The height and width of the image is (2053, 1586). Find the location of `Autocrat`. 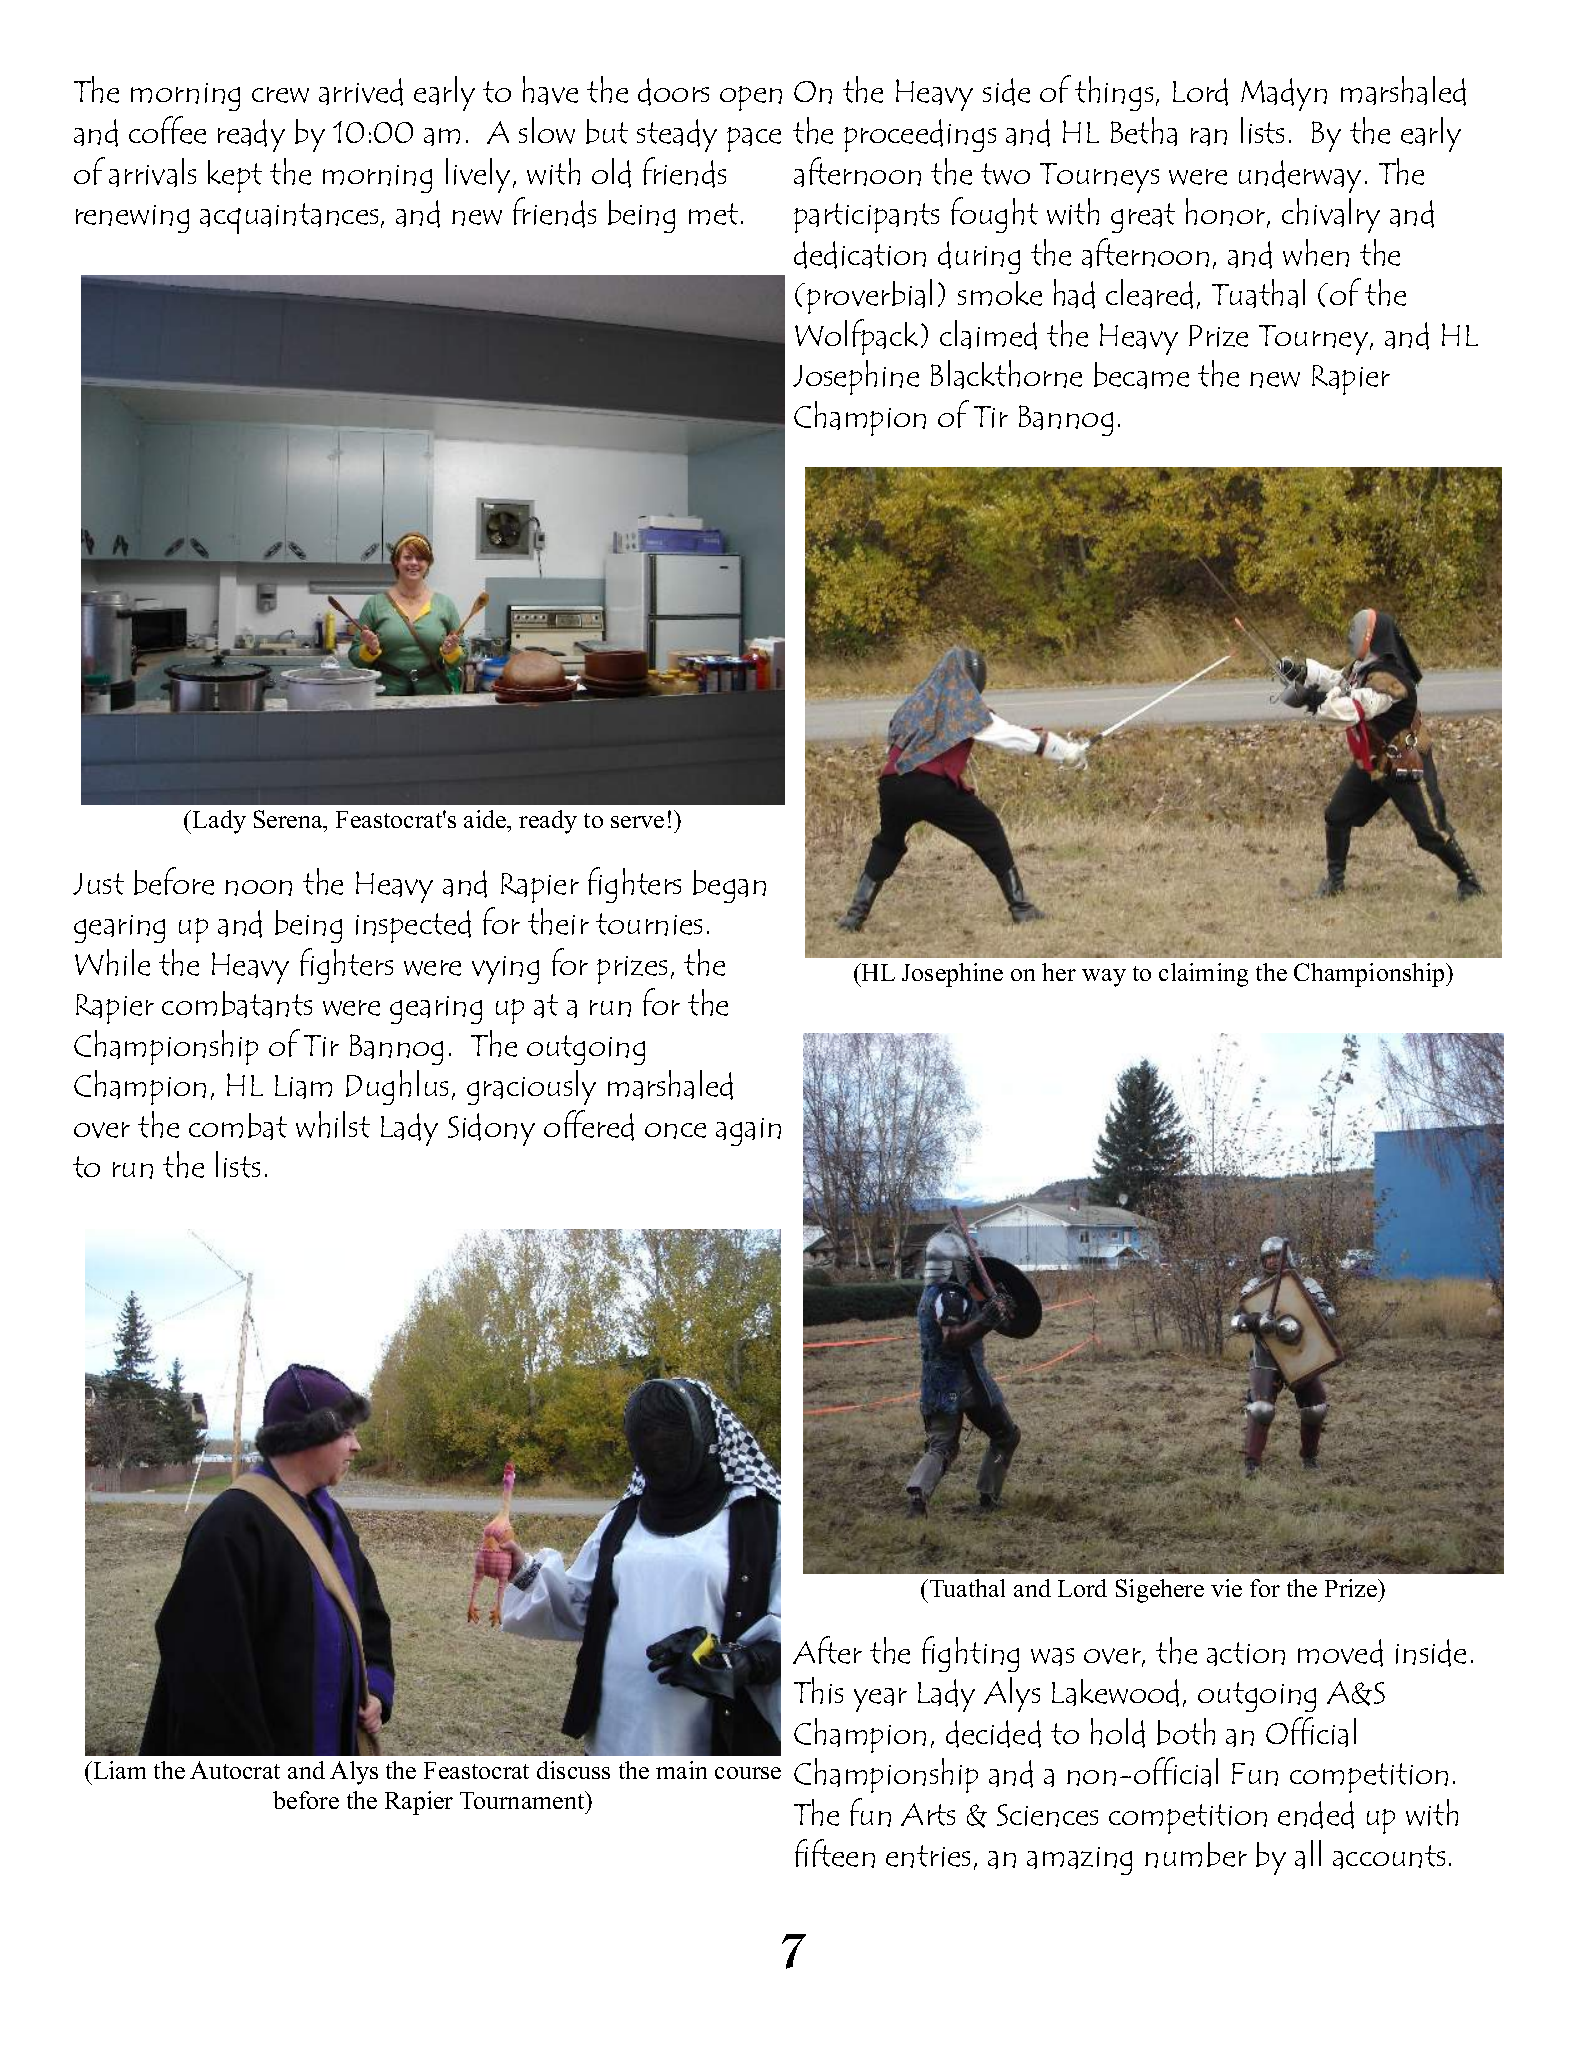

Autocrat is located at coordinates (235, 1770).
